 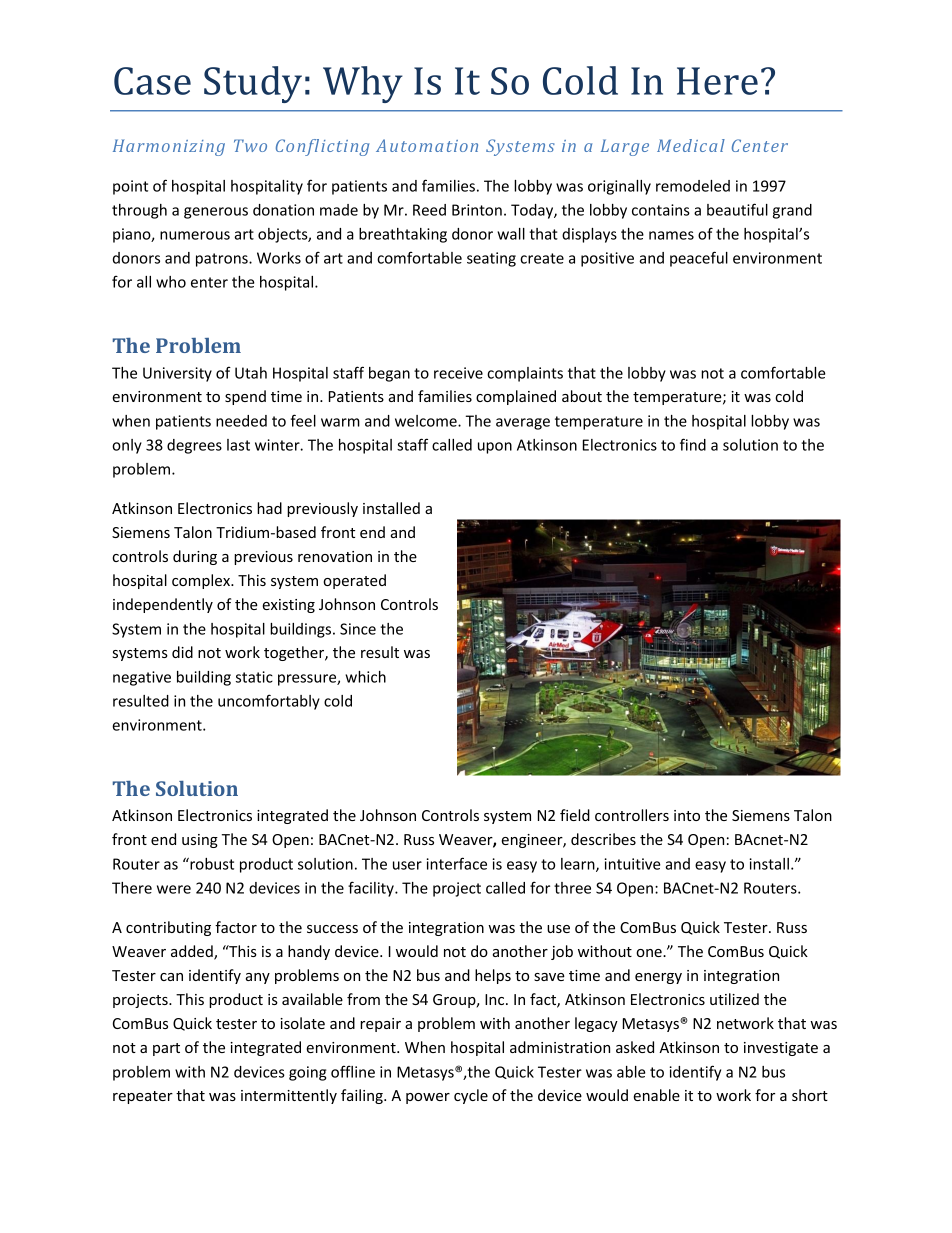 What do you see at coordinates (427, 145) in the screenshot?
I see `Automation` at bounding box center [427, 145].
